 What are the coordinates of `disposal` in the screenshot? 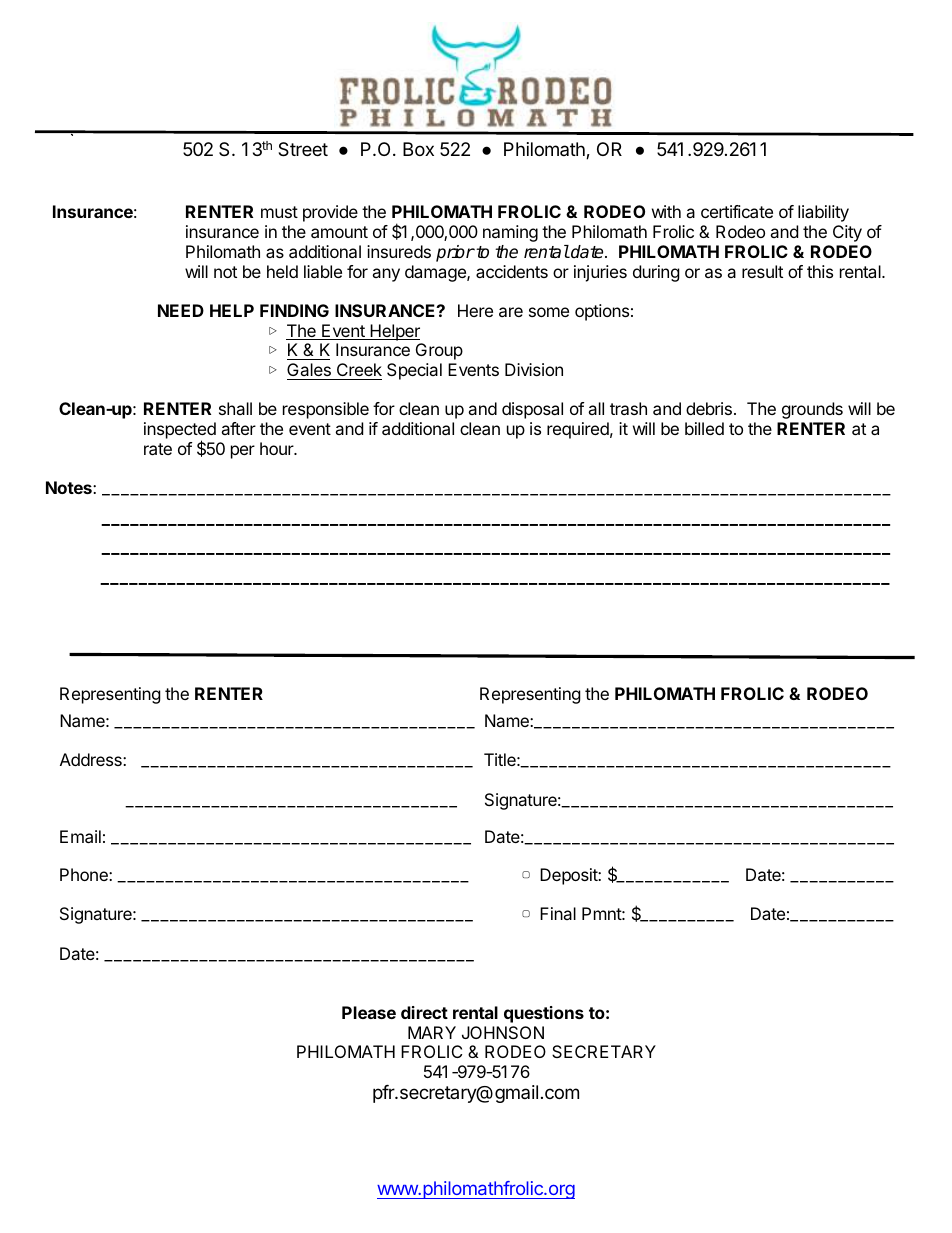 It's located at (532, 410).
